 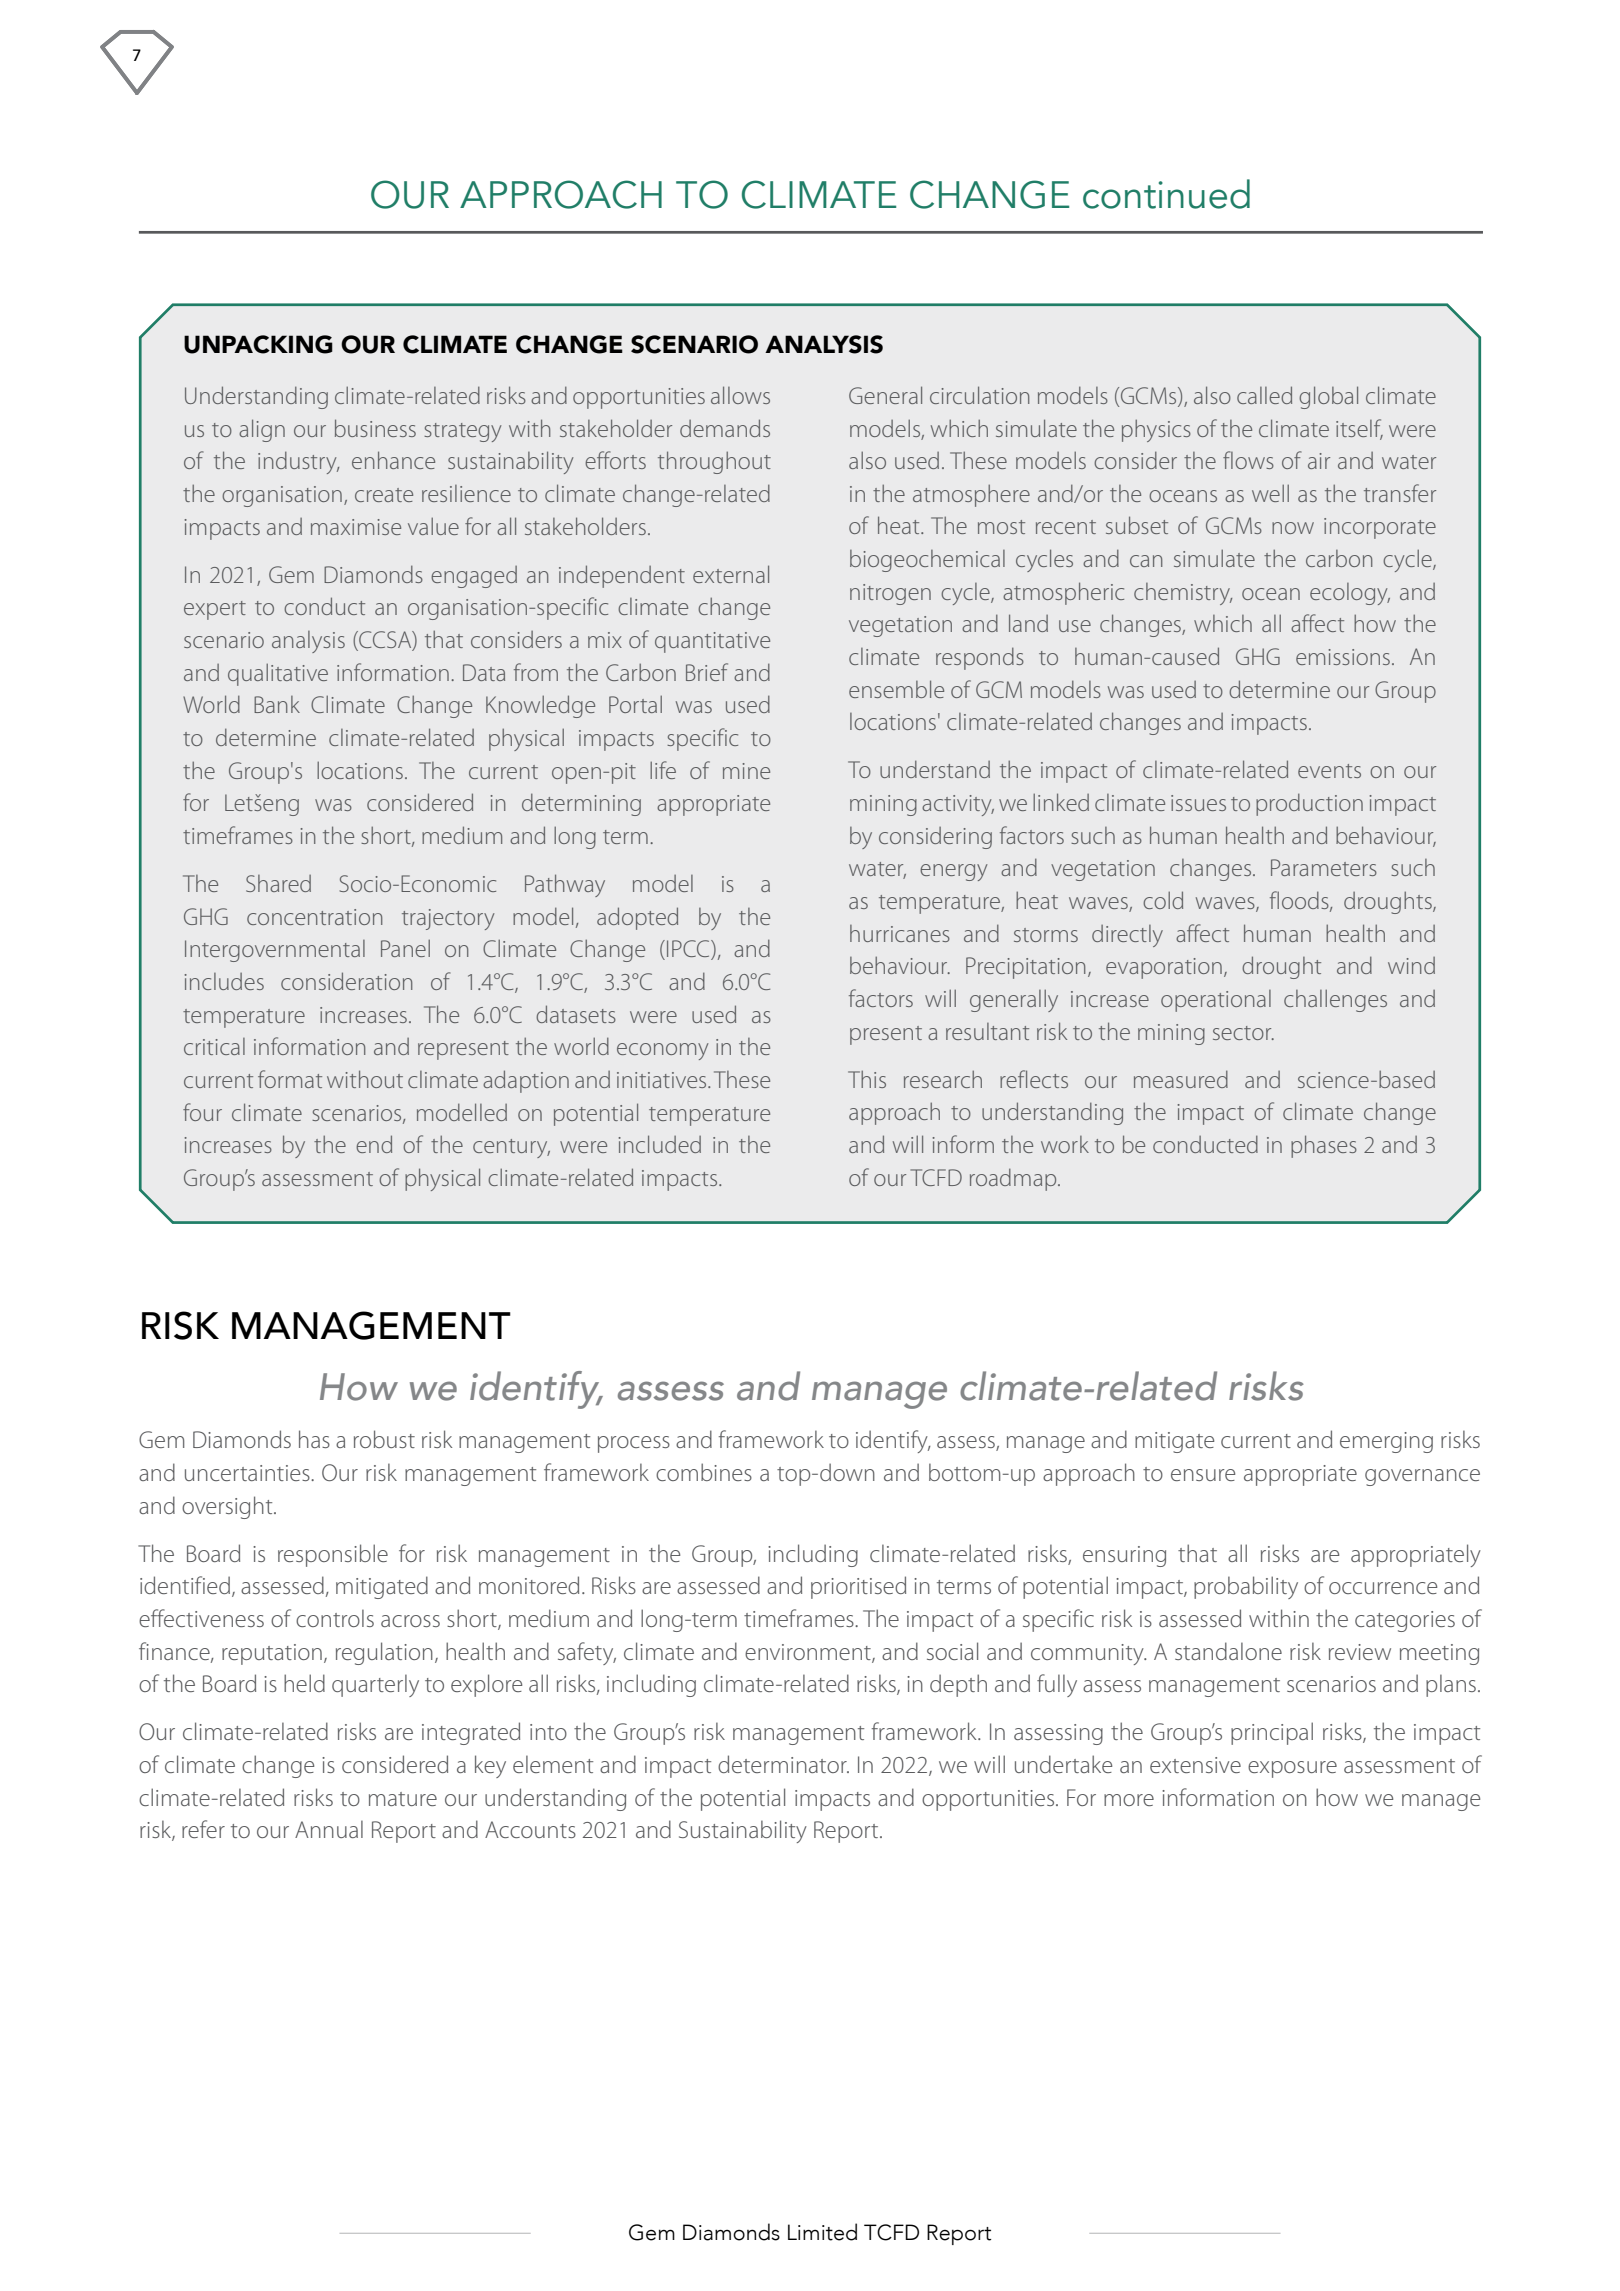 What do you see at coordinates (1324, 1146) in the page?
I see `phases` at bounding box center [1324, 1146].
